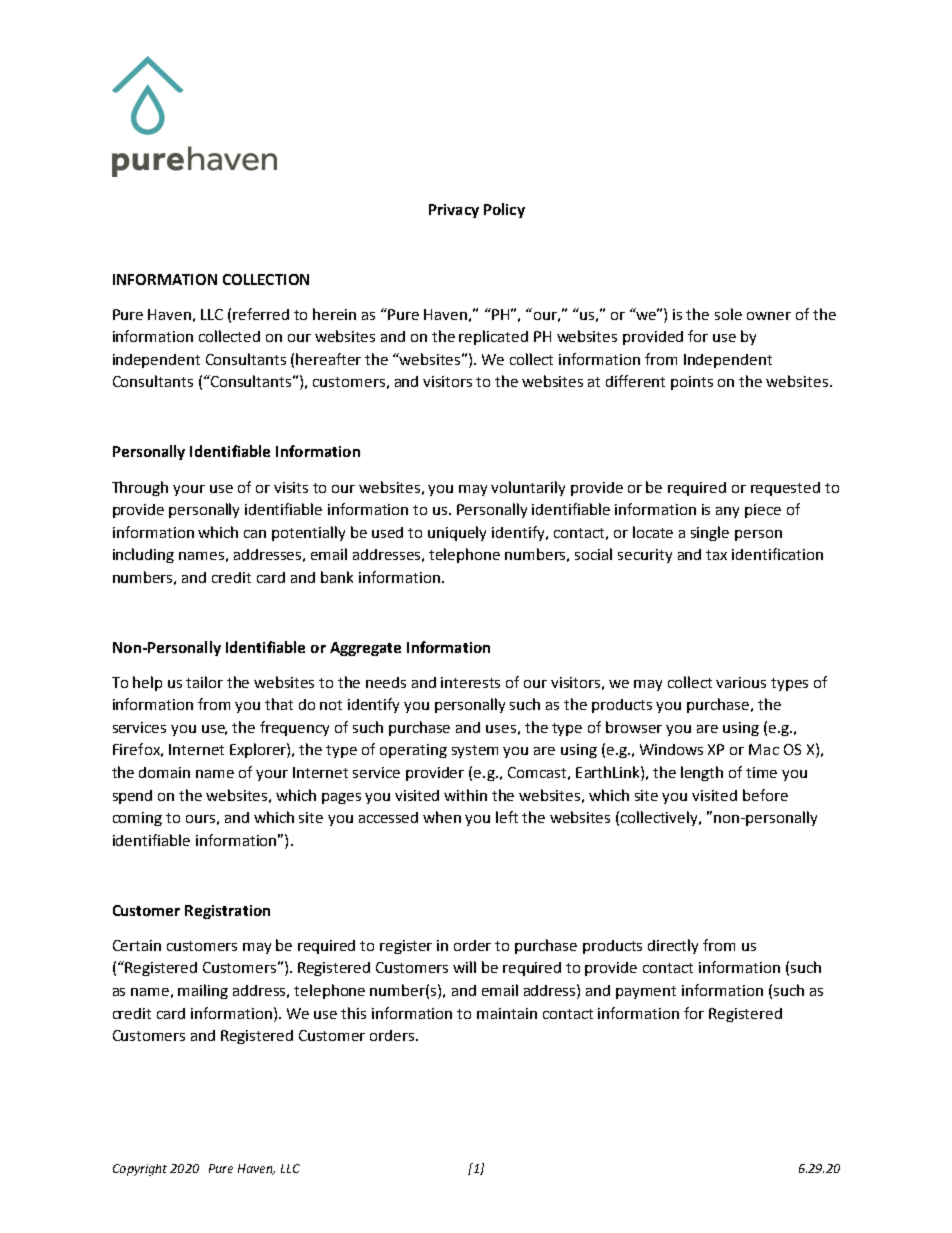 The image size is (952, 1233). I want to click on sole, so click(728, 314).
